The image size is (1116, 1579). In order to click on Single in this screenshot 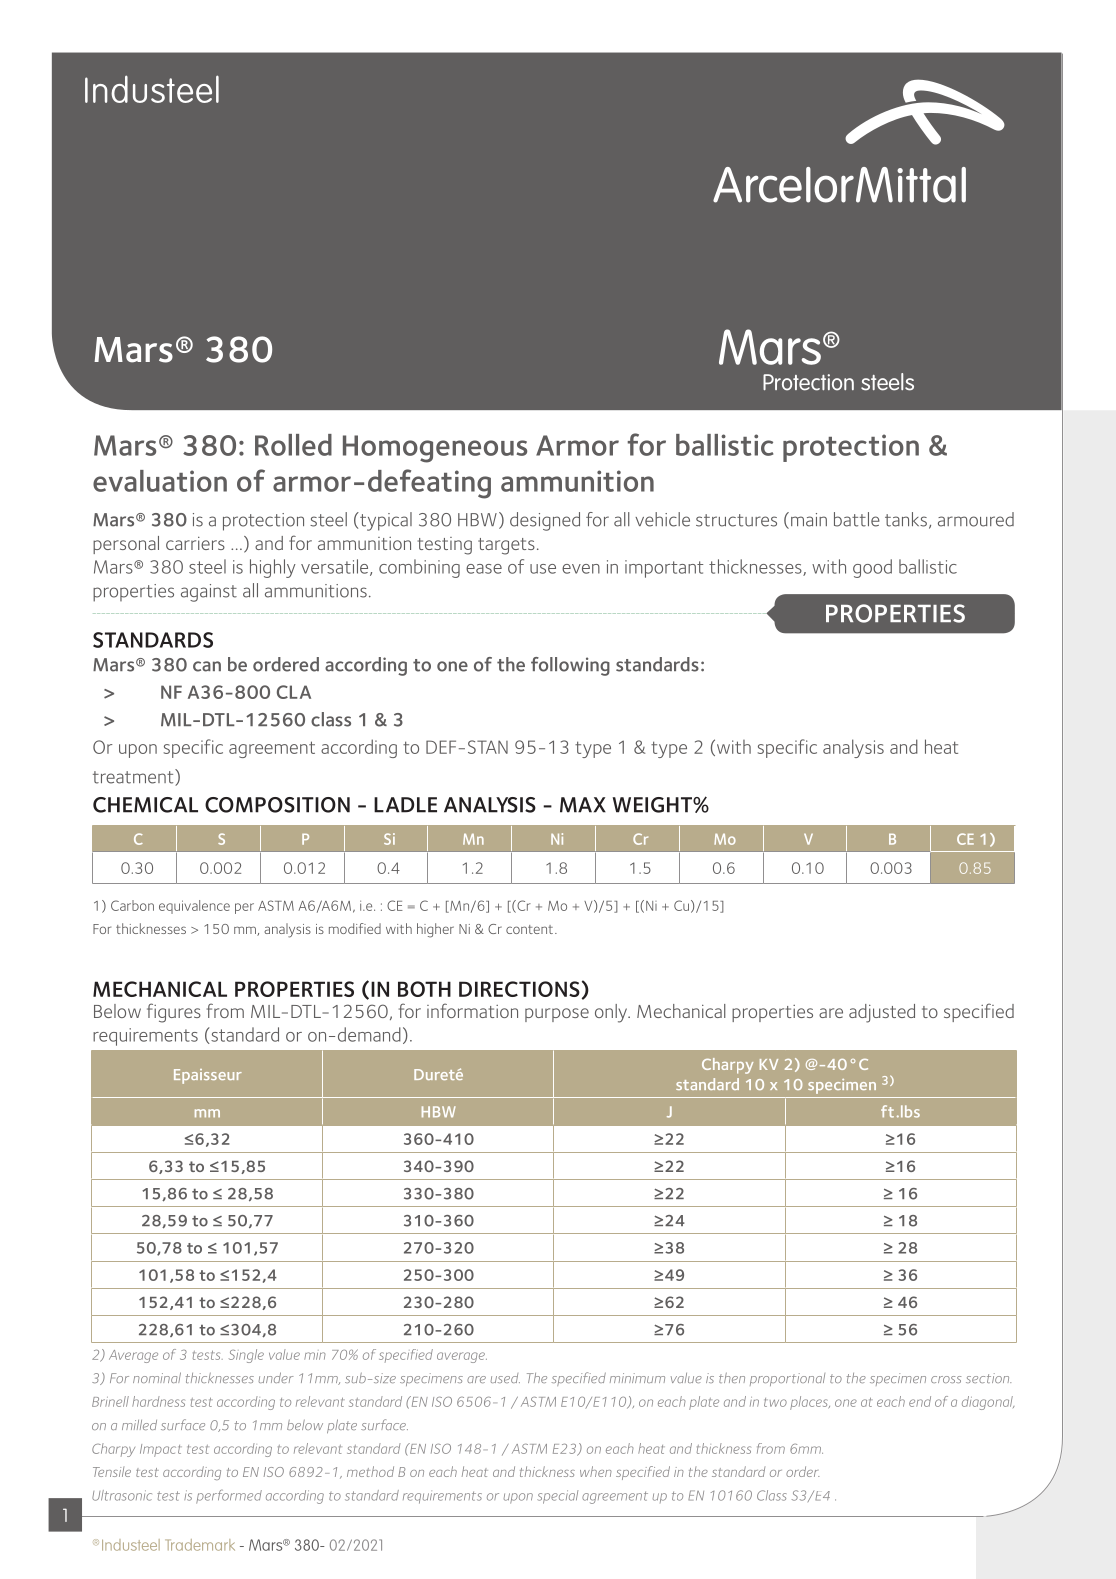, I will do `click(246, 1356)`.
